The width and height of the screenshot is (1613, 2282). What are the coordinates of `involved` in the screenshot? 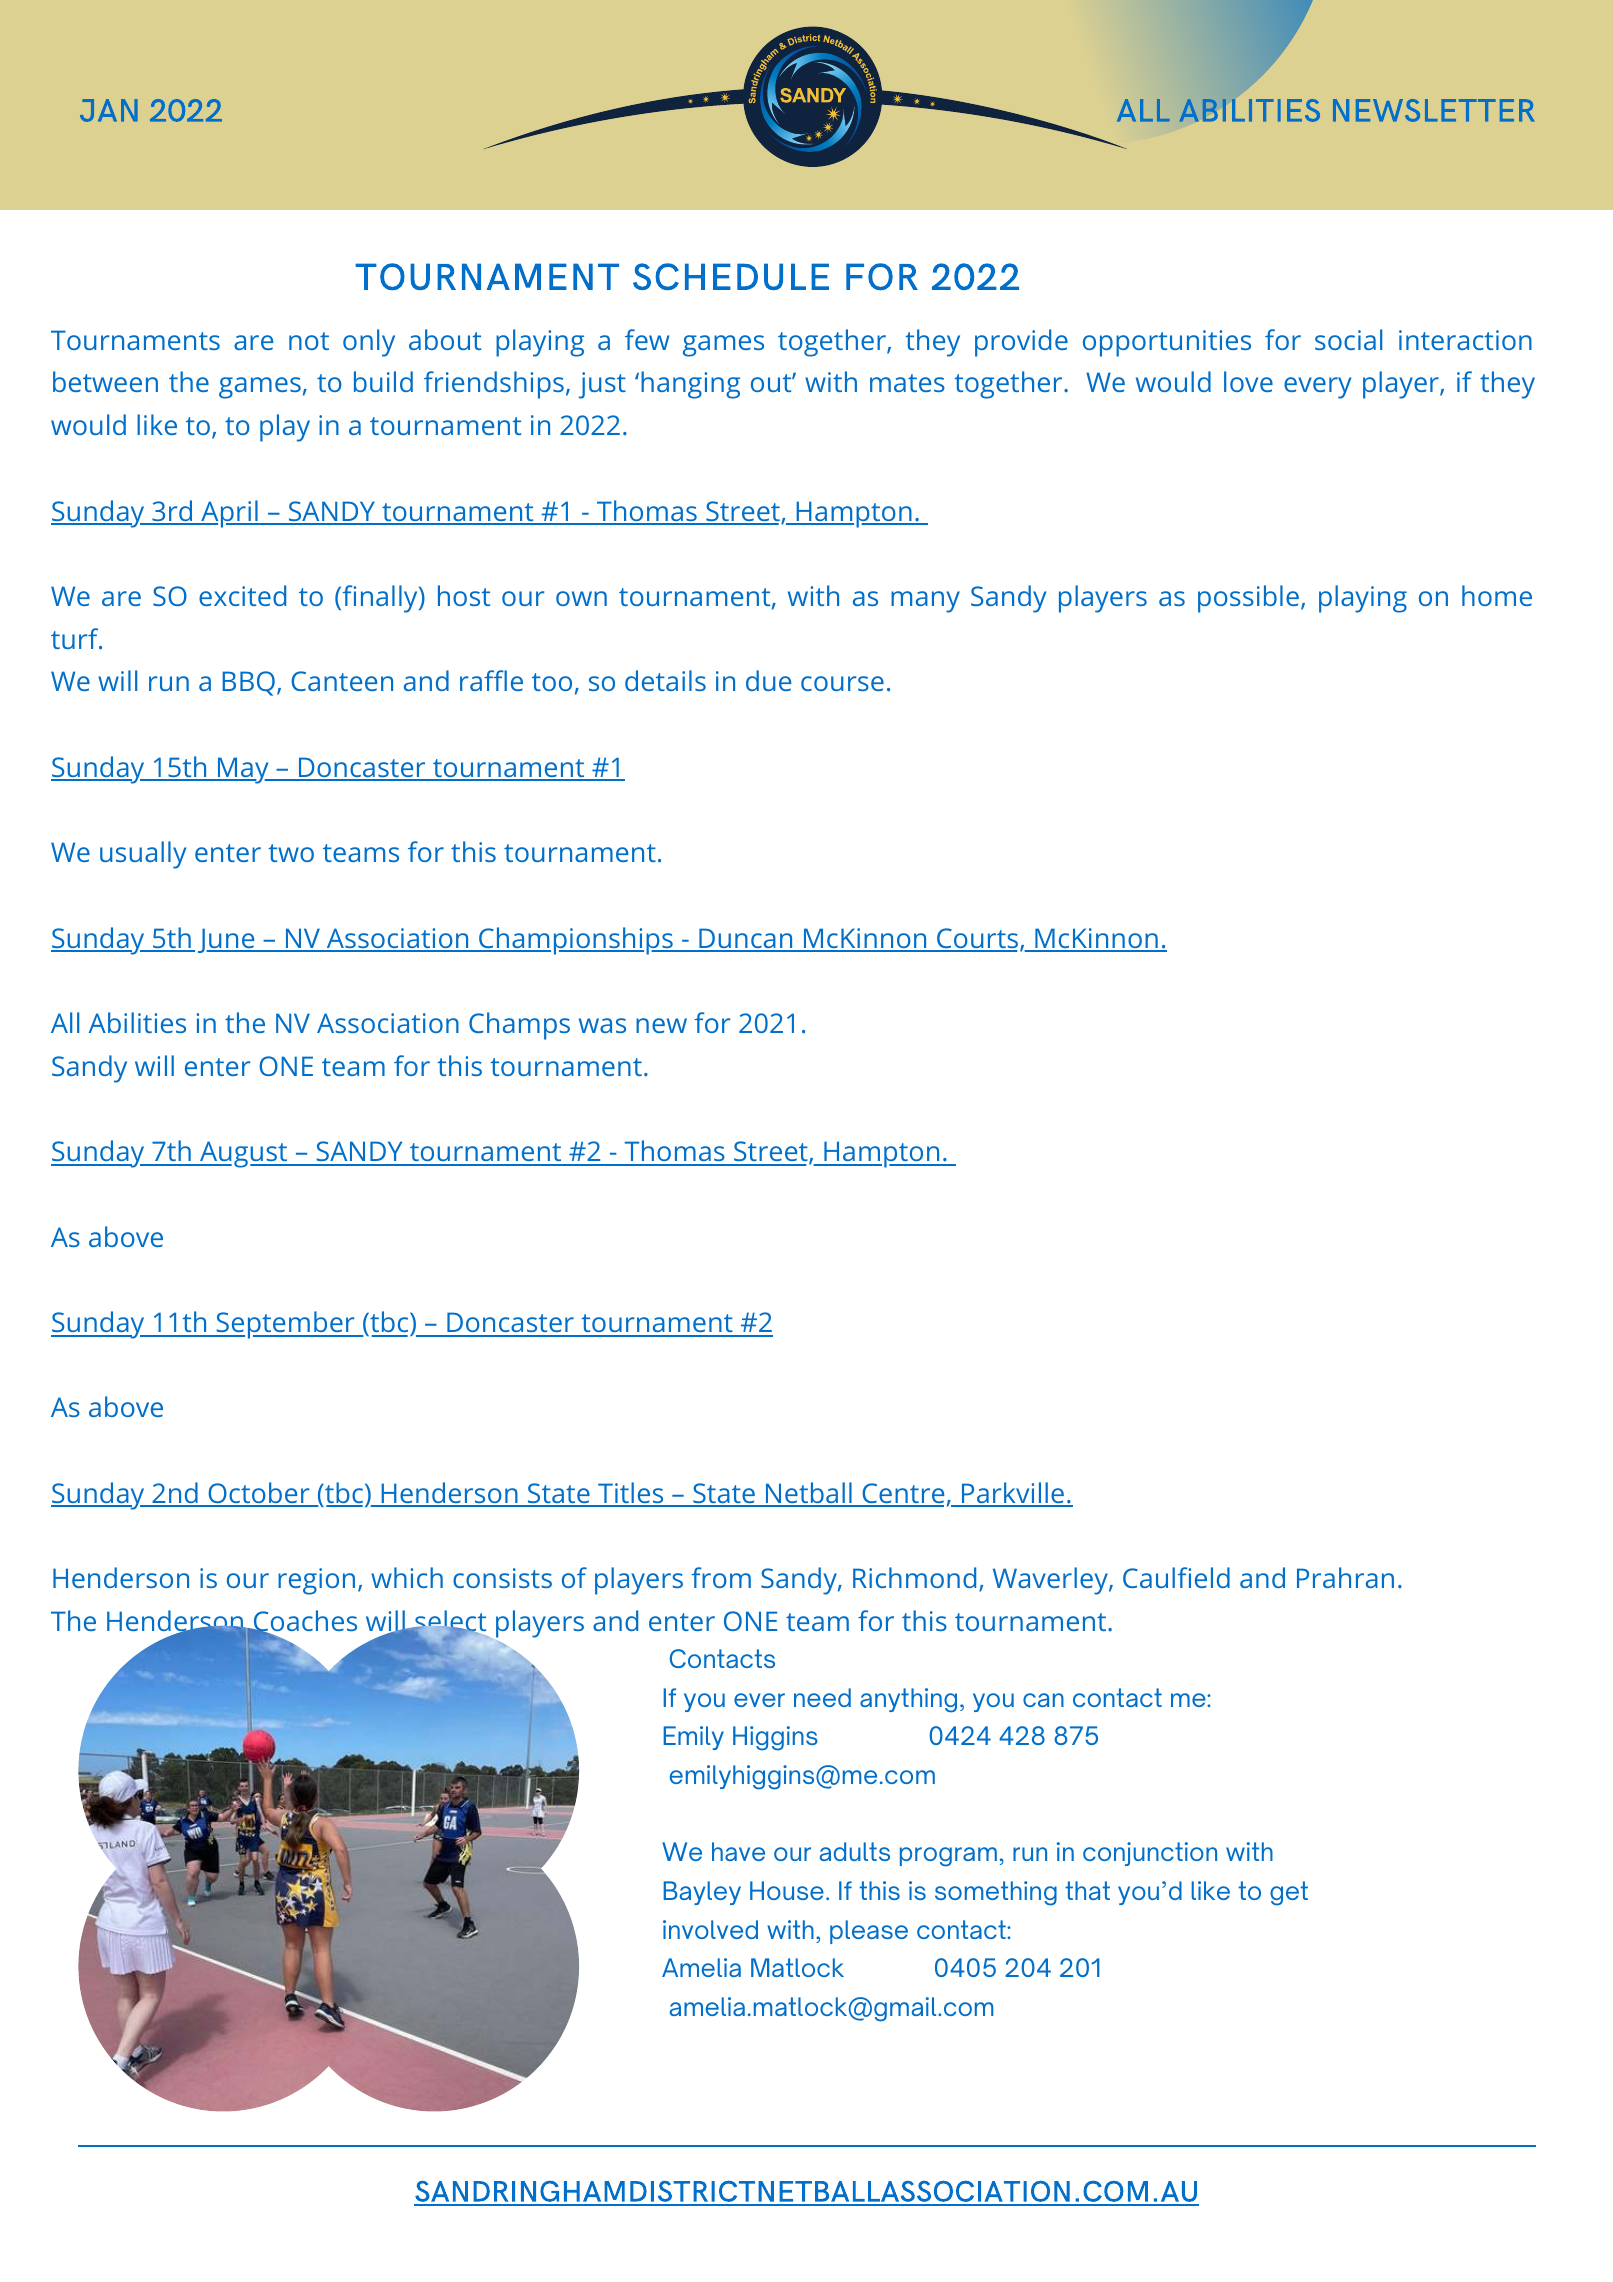 It's located at (710, 1929).
